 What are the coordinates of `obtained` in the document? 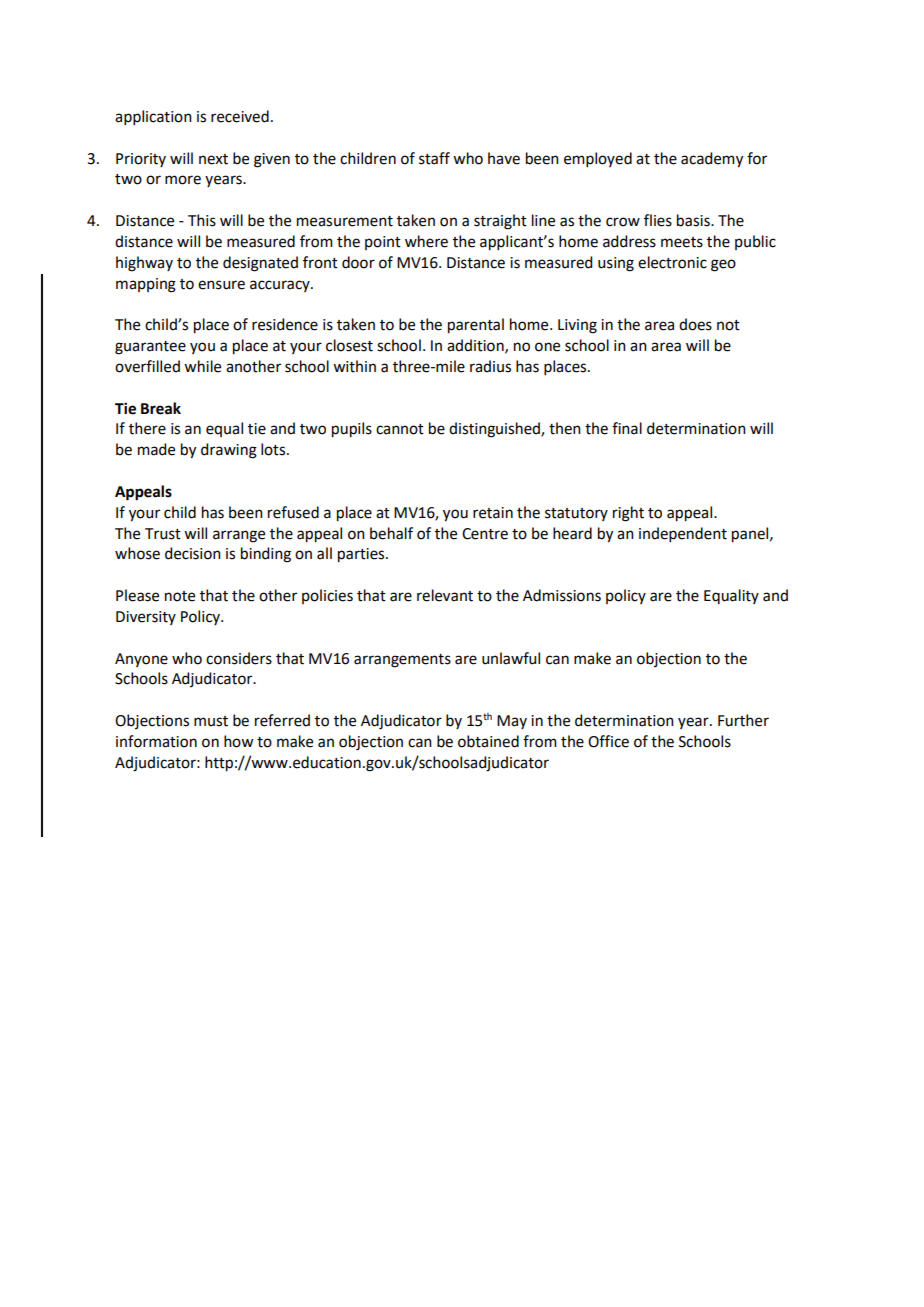 It's located at (488, 741).
